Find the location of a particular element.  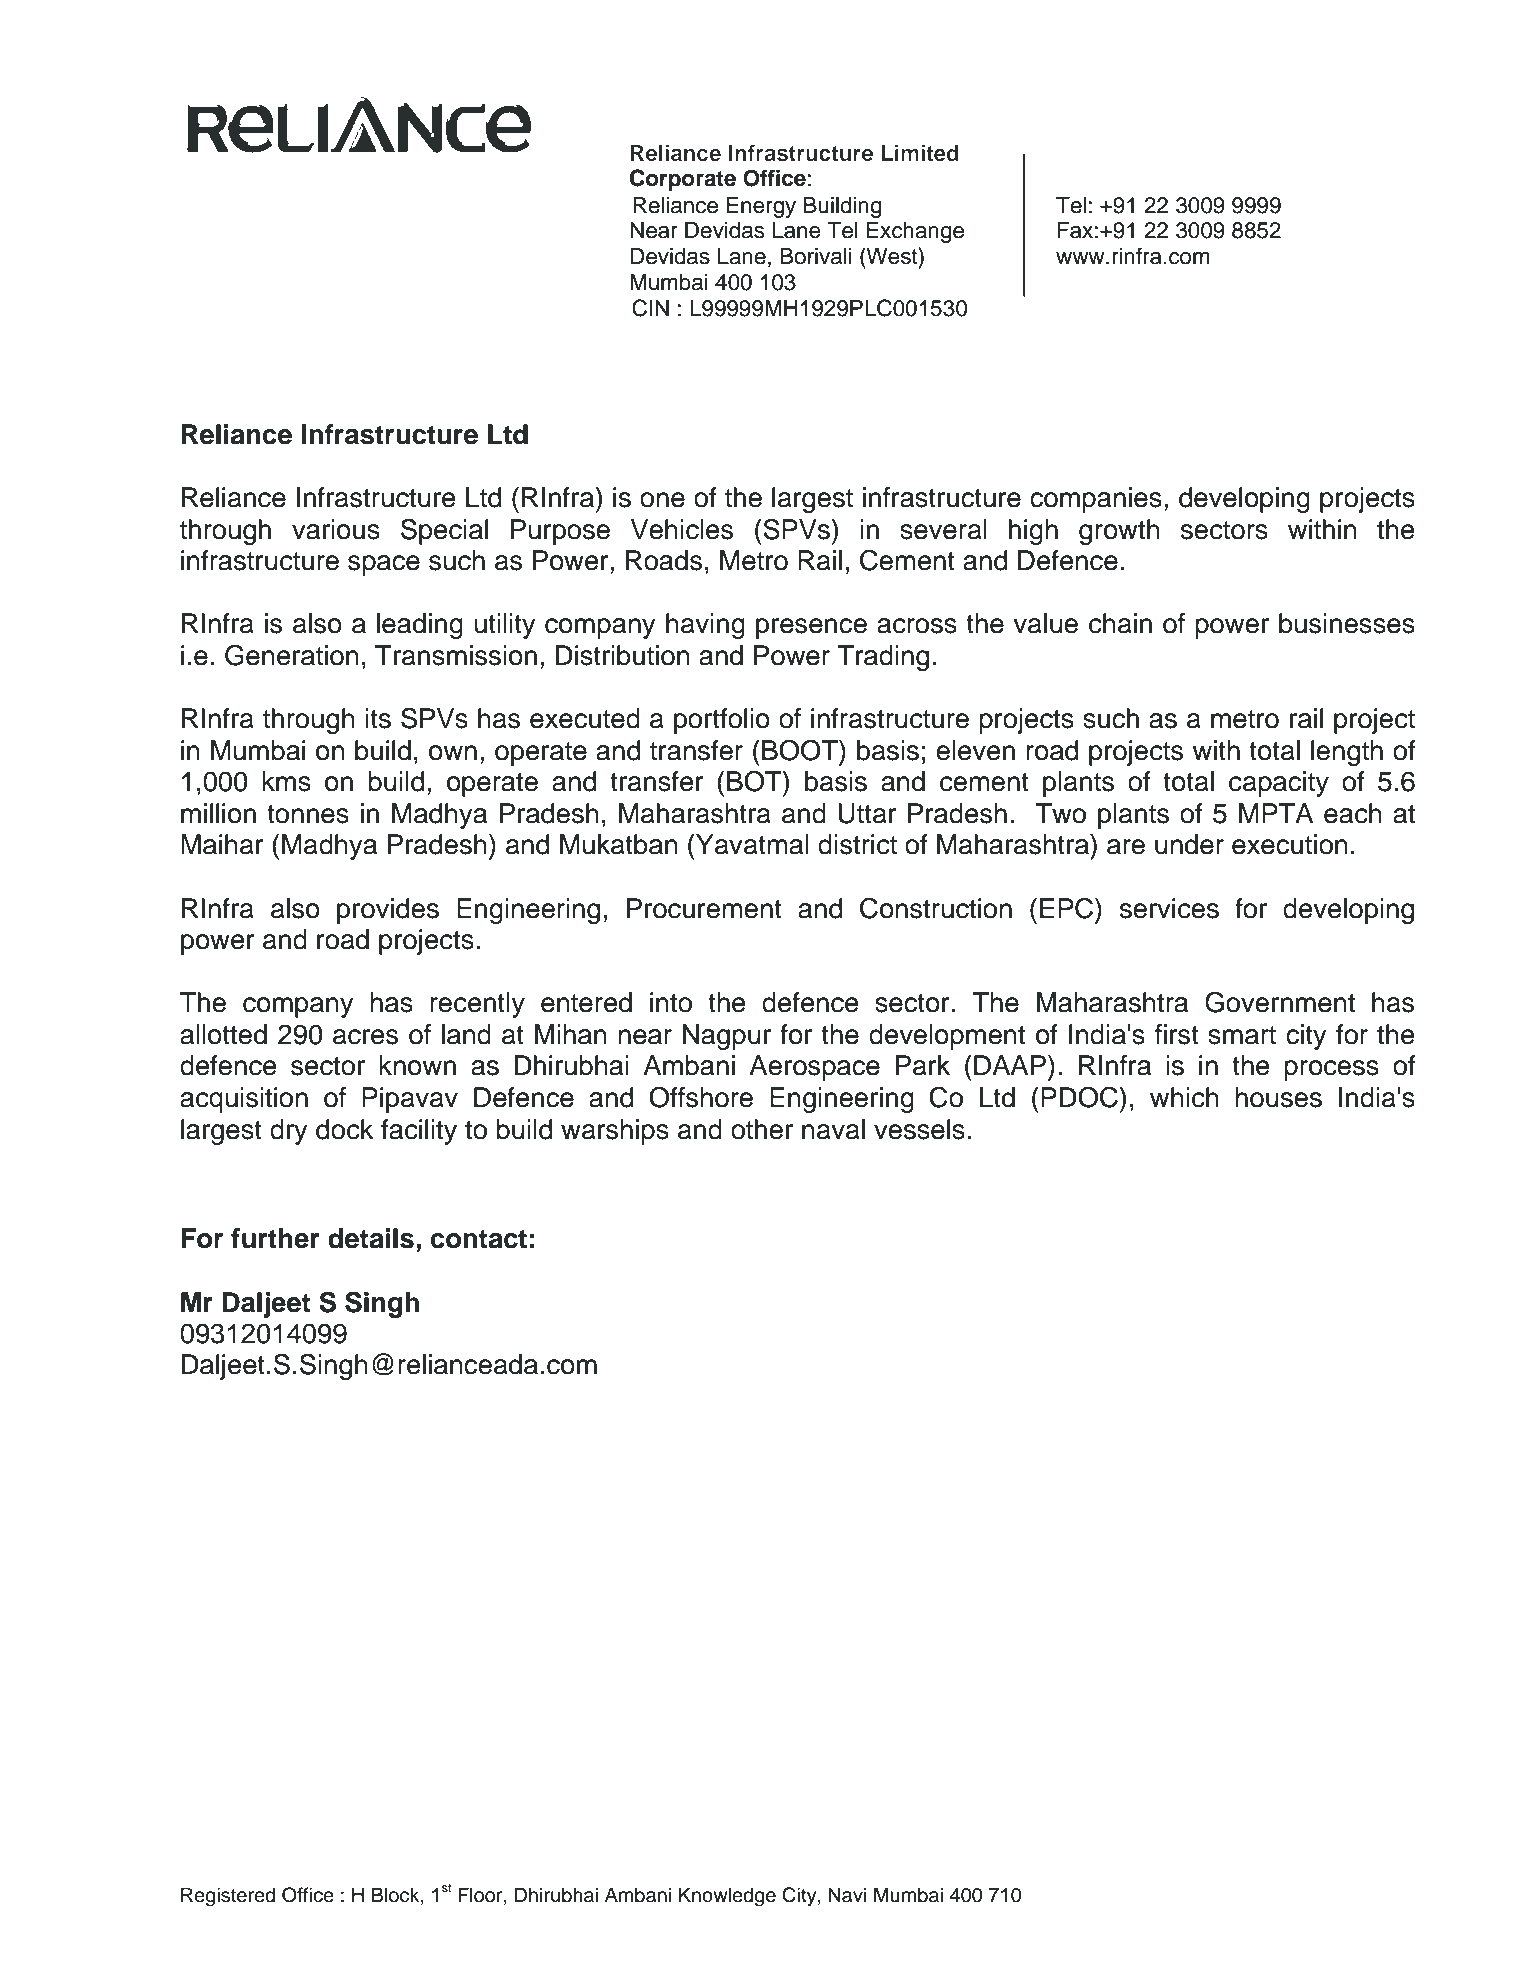

CIN is located at coordinates (650, 308).
